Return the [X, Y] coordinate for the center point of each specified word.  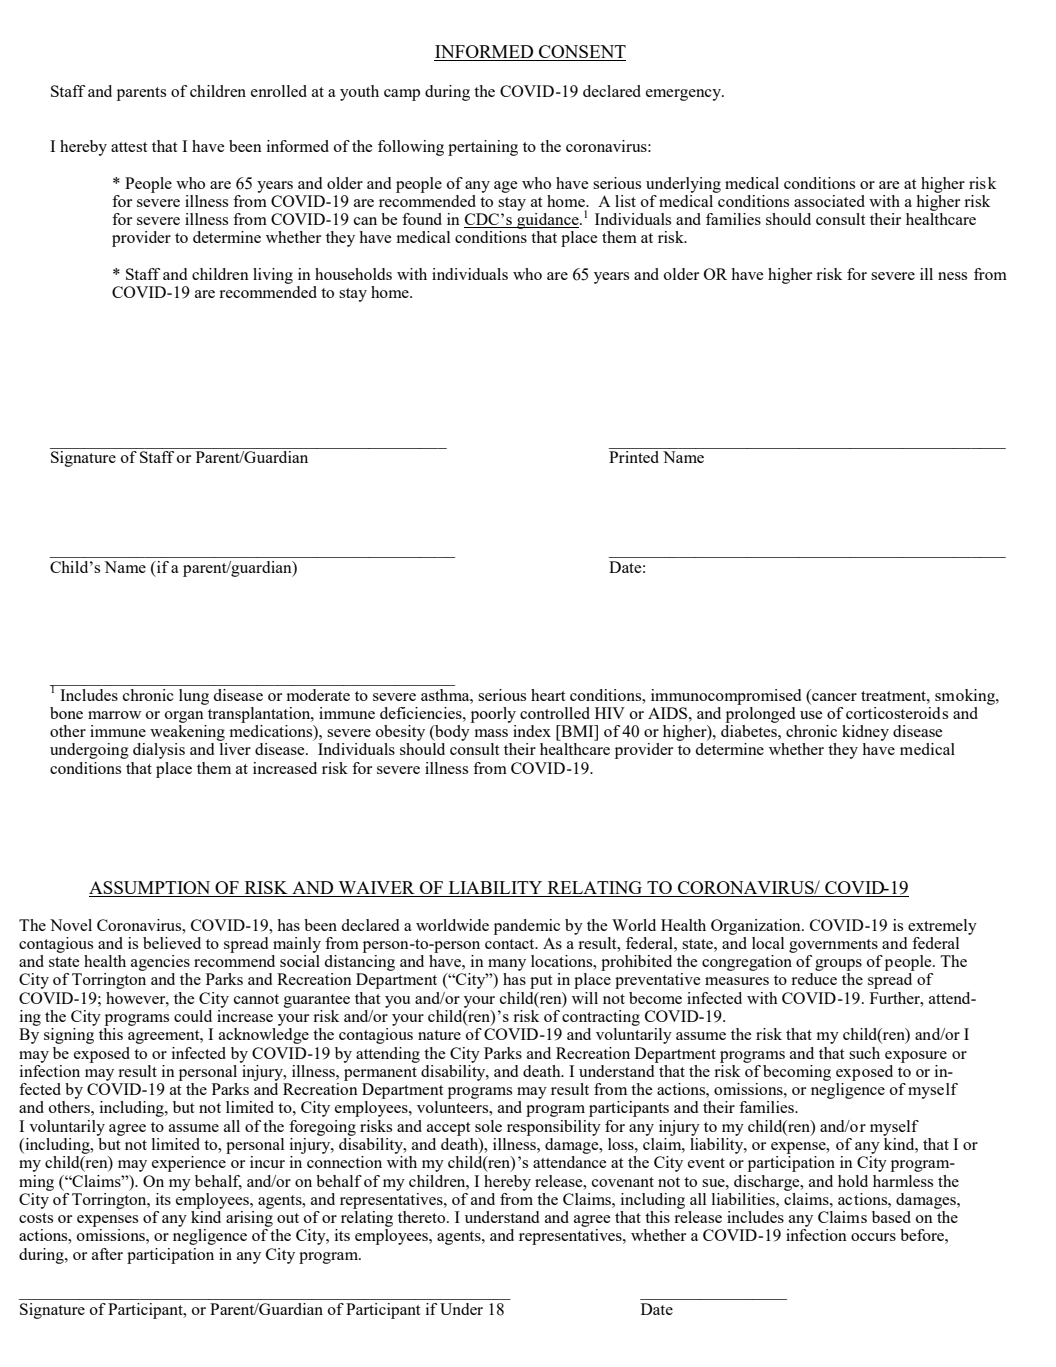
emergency [684, 95]
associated [829, 201]
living [273, 276]
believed [172, 943]
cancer [834, 697]
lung [194, 697]
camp [402, 95]
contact [511, 944]
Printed [635, 455]
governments [833, 946]
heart [548, 695]
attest [129, 147]
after [107, 1254]
